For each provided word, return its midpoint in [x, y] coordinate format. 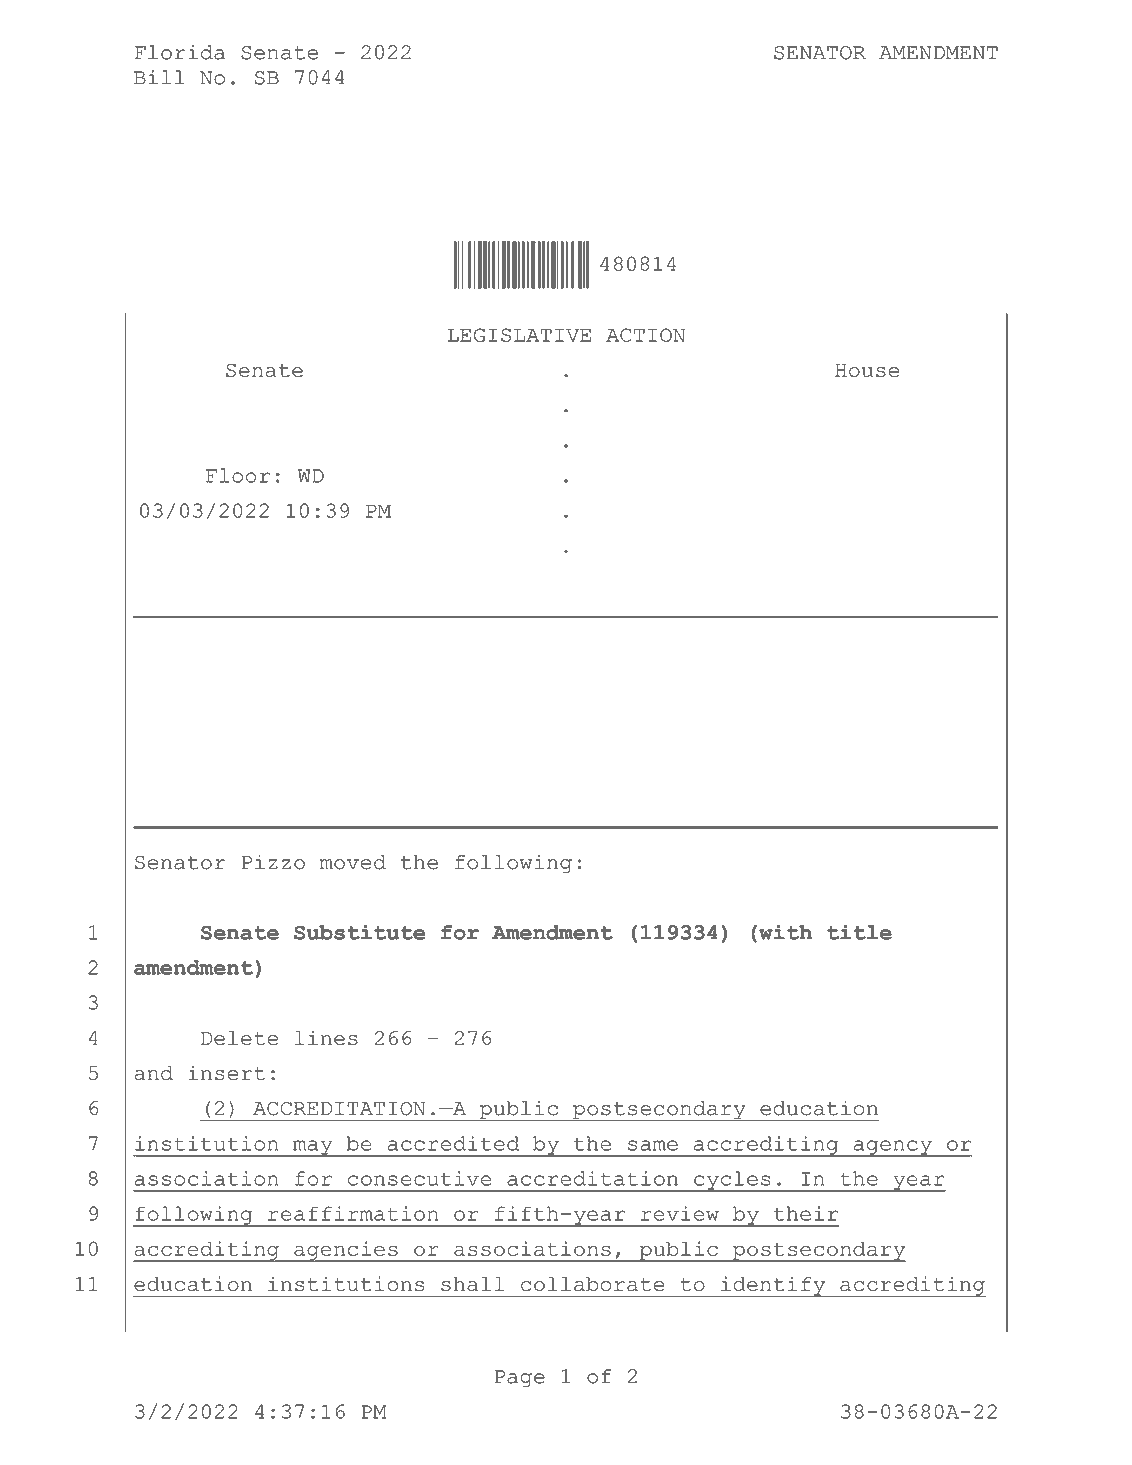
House [867, 370]
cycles [732, 1181]
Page [520, 1379]
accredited [453, 1143]
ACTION [645, 335]
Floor [238, 475]
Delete [239, 1038]
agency [892, 1148]
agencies [346, 1251]
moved [353, 862]
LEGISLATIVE [519, 335]
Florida [180, 52]
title [859, 932]
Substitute [359, 932]
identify [773, 1286]
